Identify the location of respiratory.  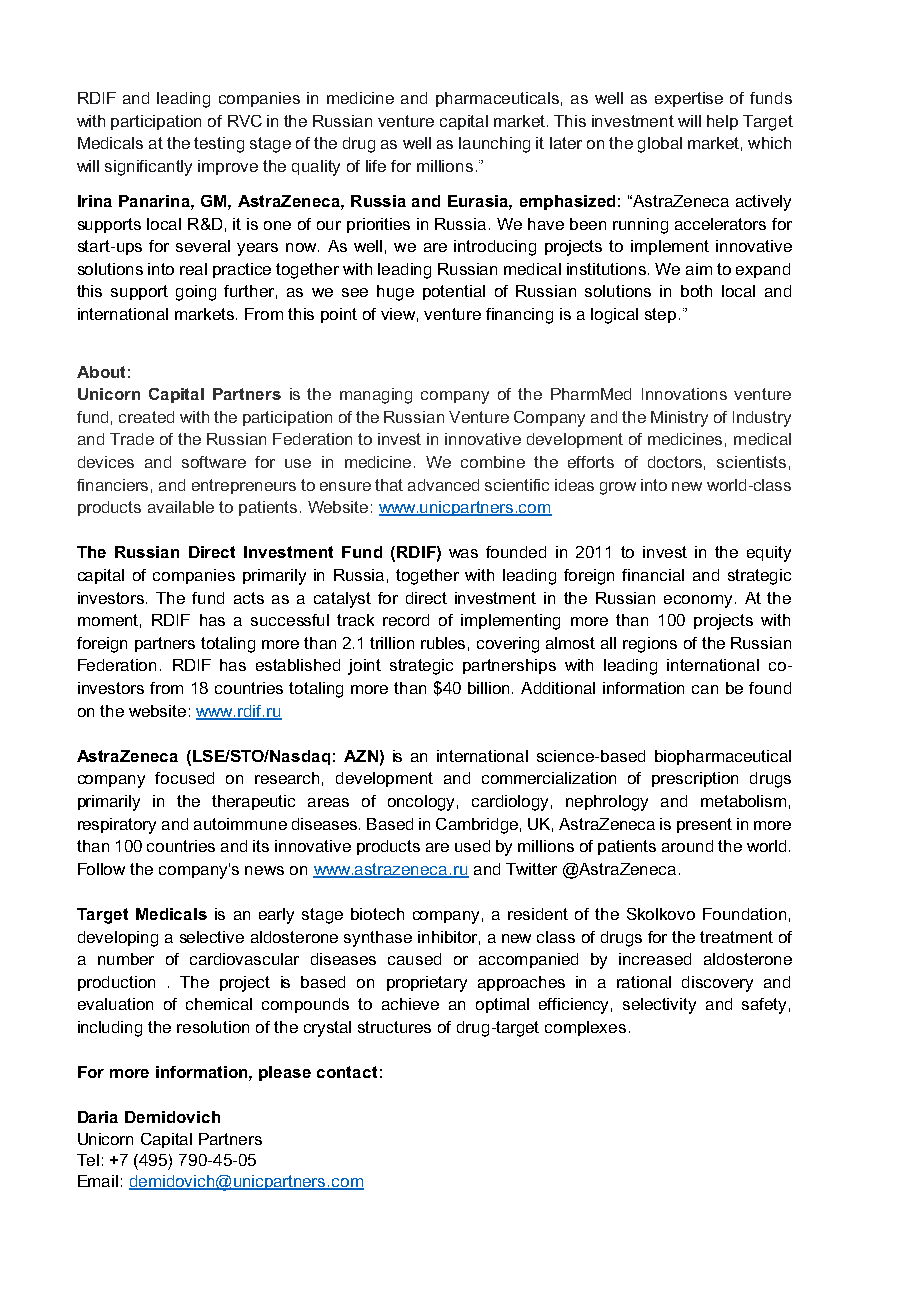
(117, 826).
